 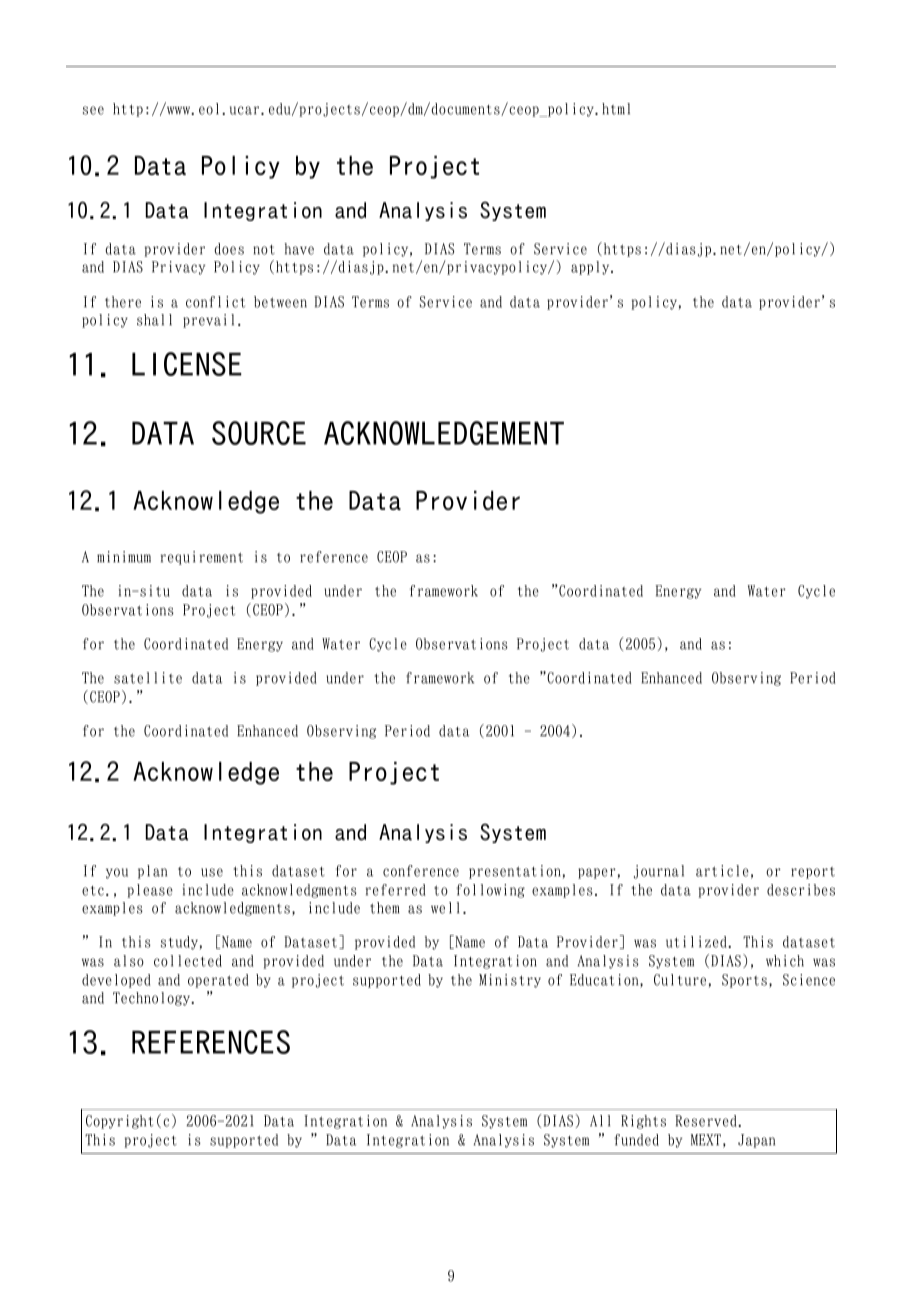 What do you see at coordinates (153, 999) in the screenshot?
I see `Technology` at bounding box center [153, 999].
